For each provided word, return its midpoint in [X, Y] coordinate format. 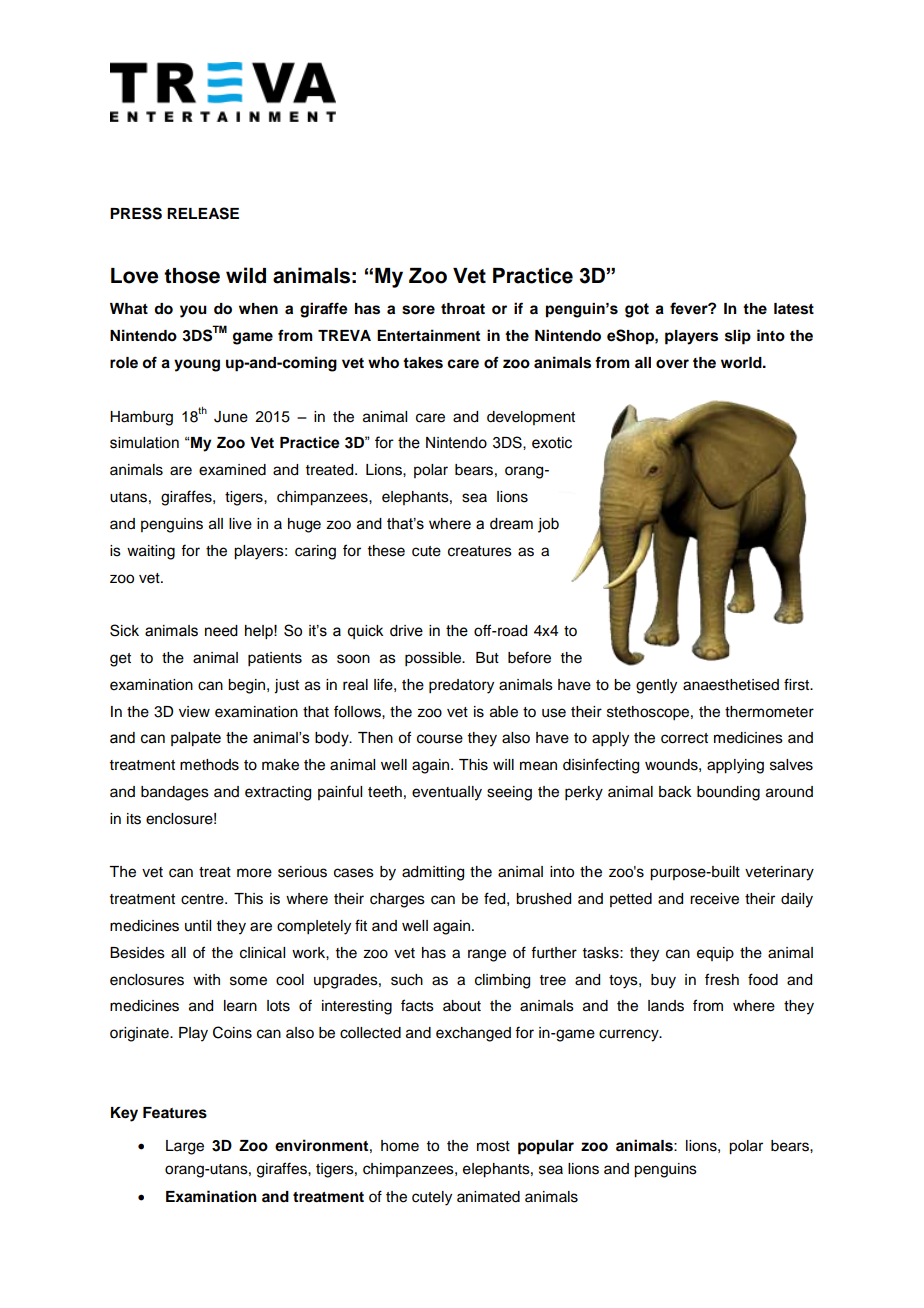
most [493, 1146]
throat [463, 309]
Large [185, 1147]
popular [546, 1147]
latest [794, 309]
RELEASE [203, 213]
